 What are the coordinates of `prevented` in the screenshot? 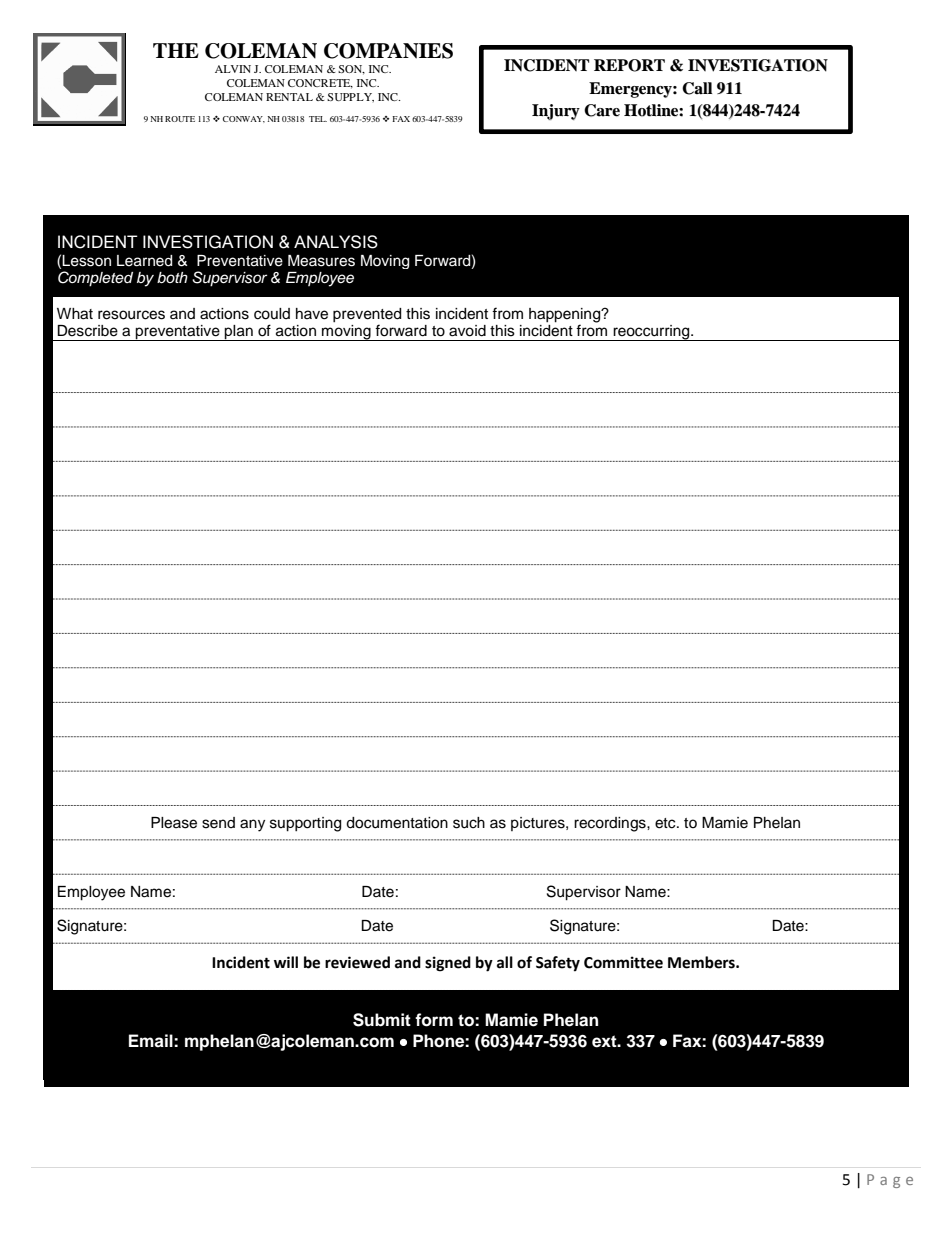 It's located at (367, 315).
